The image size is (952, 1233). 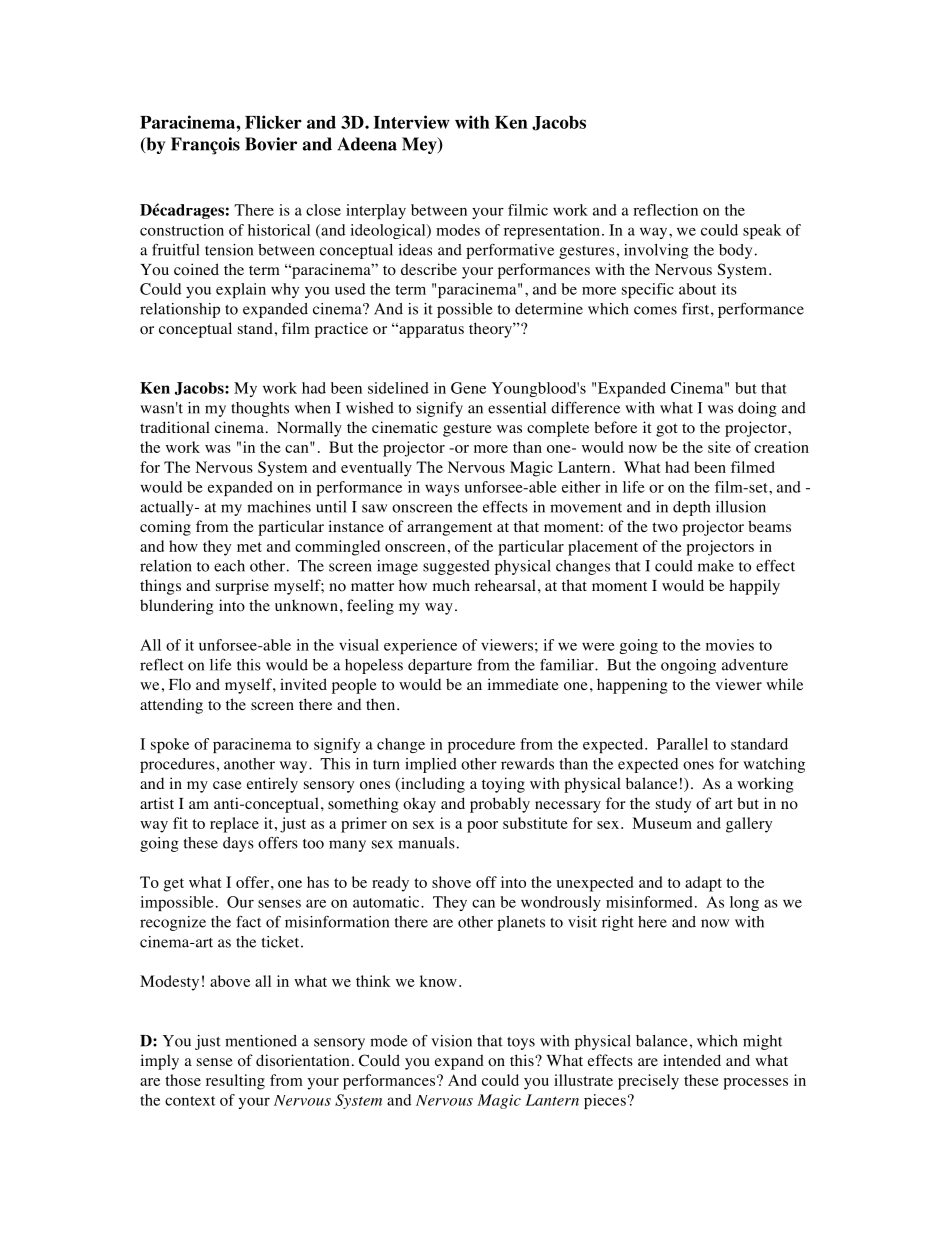 I want to click on Flicker, so click(x=273, y=122).
